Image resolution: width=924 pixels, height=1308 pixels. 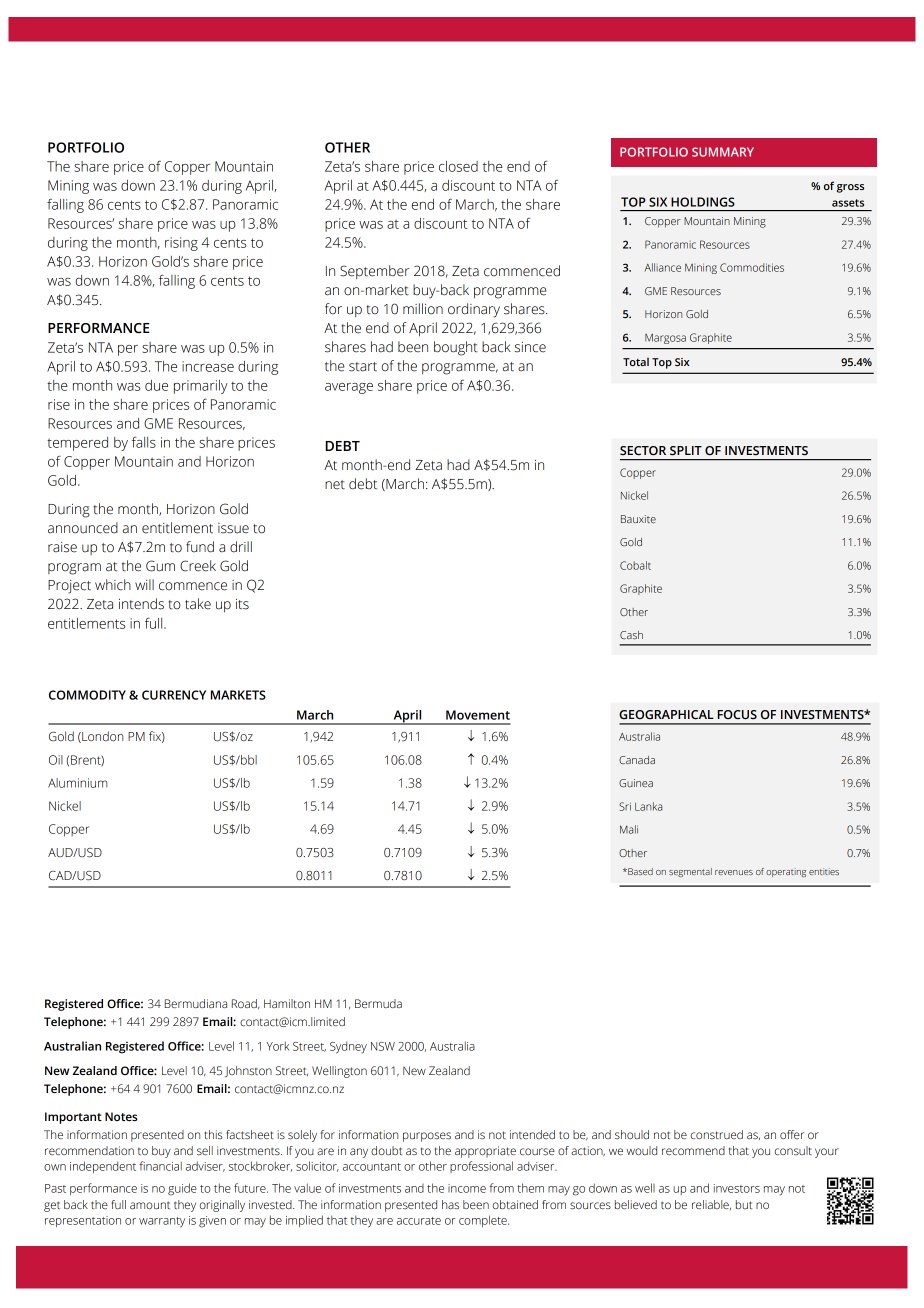 What do you see at coordinates (150, 1205) in the image?
I see `amount` at bounding box center [150, 1205].
